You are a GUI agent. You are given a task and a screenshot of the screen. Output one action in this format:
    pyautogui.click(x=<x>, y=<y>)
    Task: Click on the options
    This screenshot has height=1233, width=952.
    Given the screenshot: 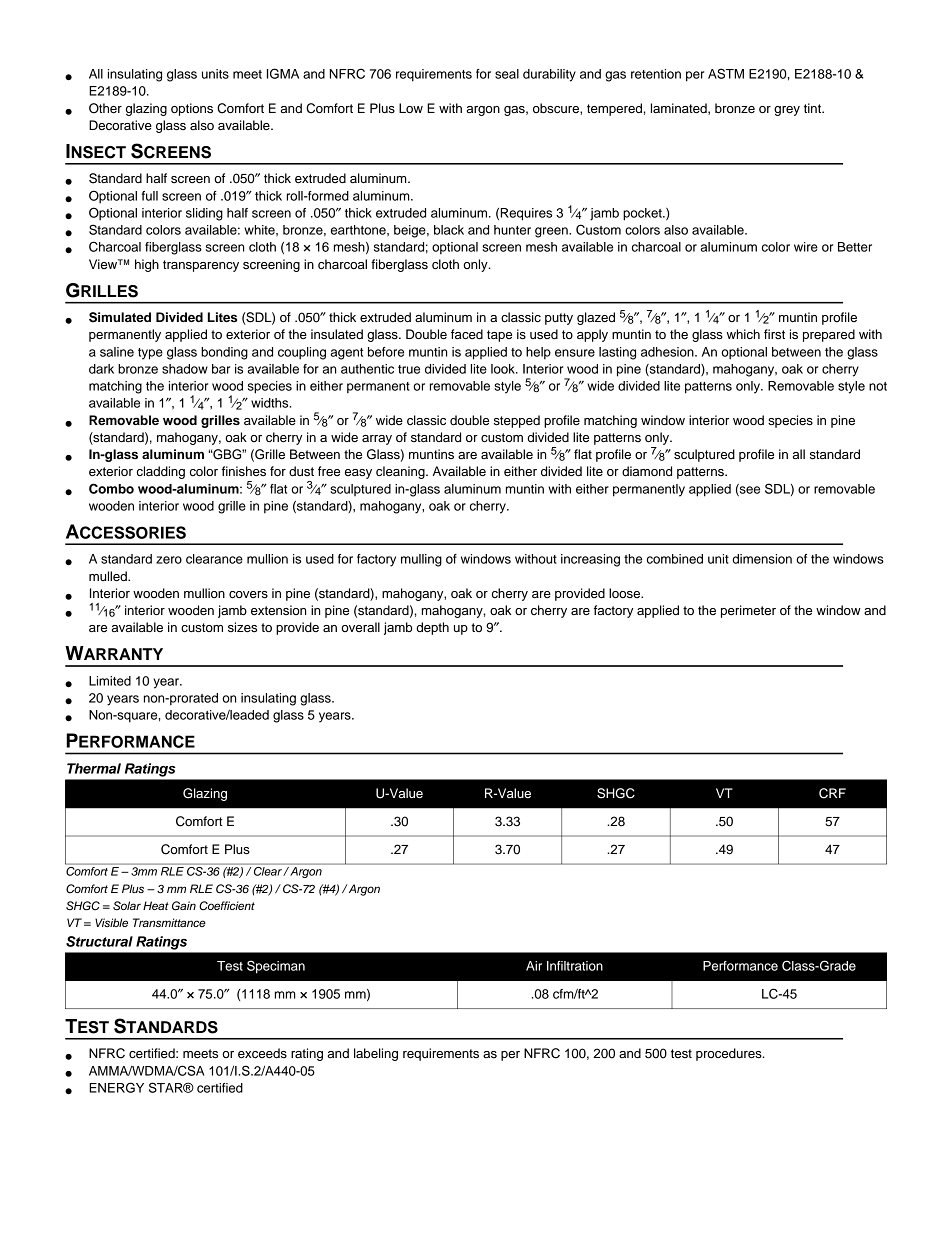 What is the action you would take?
    pyautogui.click(x=192, y=109)
